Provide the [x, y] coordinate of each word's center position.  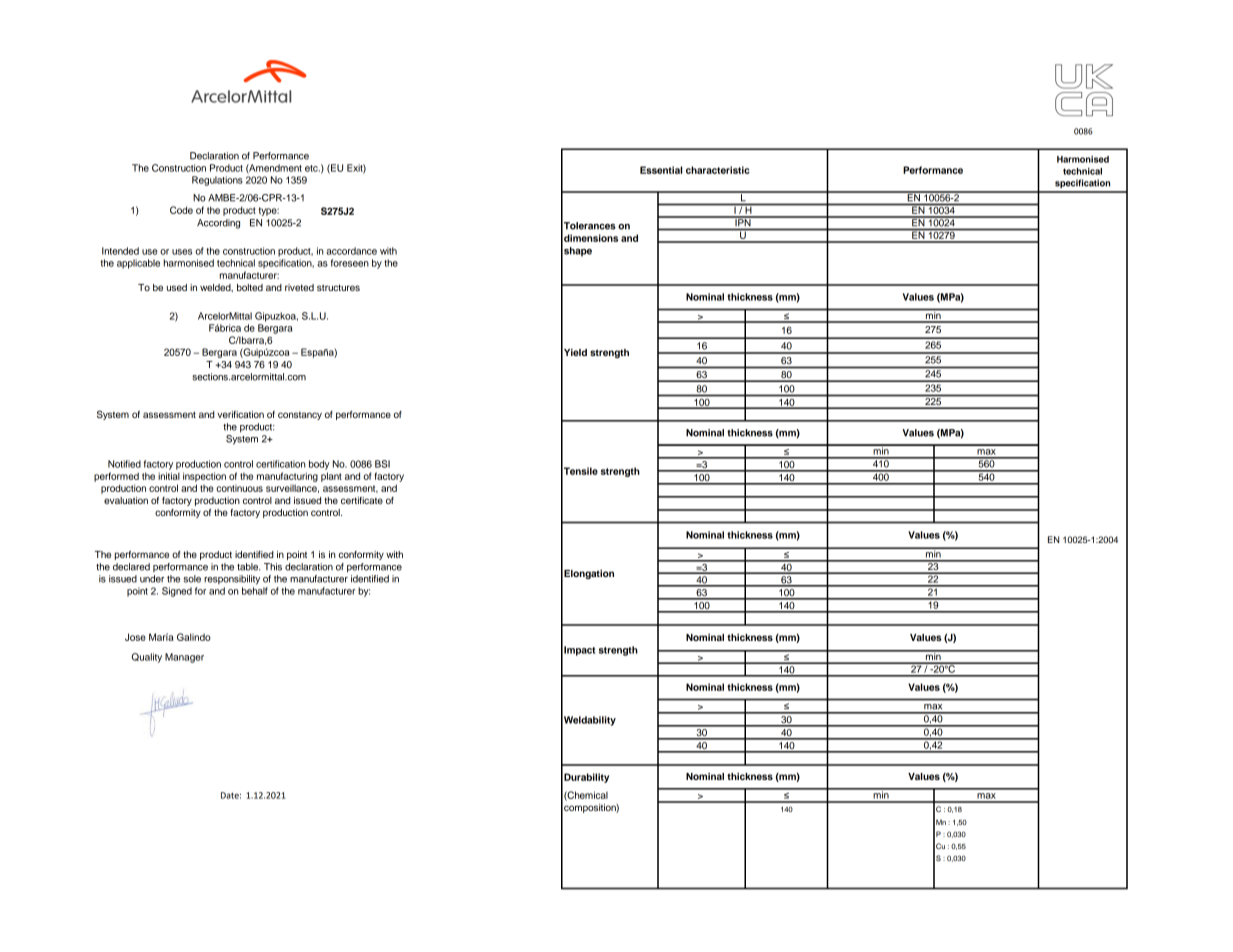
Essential [661, 170]
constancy [300, 416]
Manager [184, 658]
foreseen [350, 263]
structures [338, 287]
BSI [382, 464]
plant [331, 477]
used [177, 287]
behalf [255, 591]
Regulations [217, 181]
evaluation [126, 500]
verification [240, 414]
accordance [351, 251]
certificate [362, 500]
